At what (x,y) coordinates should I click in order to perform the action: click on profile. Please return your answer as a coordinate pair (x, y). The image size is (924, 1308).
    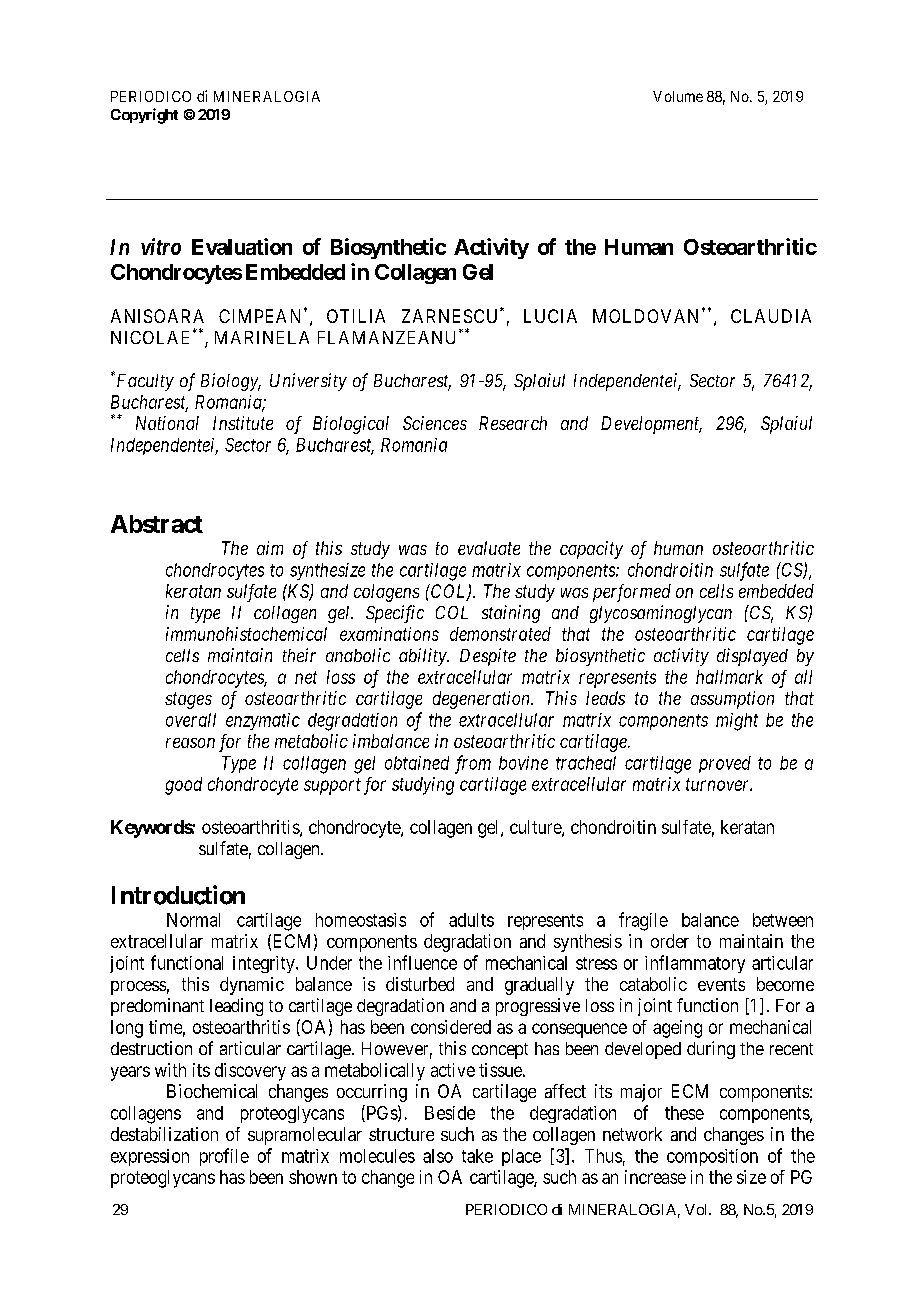
    Looking at the image, I should click on (224, 1157).
